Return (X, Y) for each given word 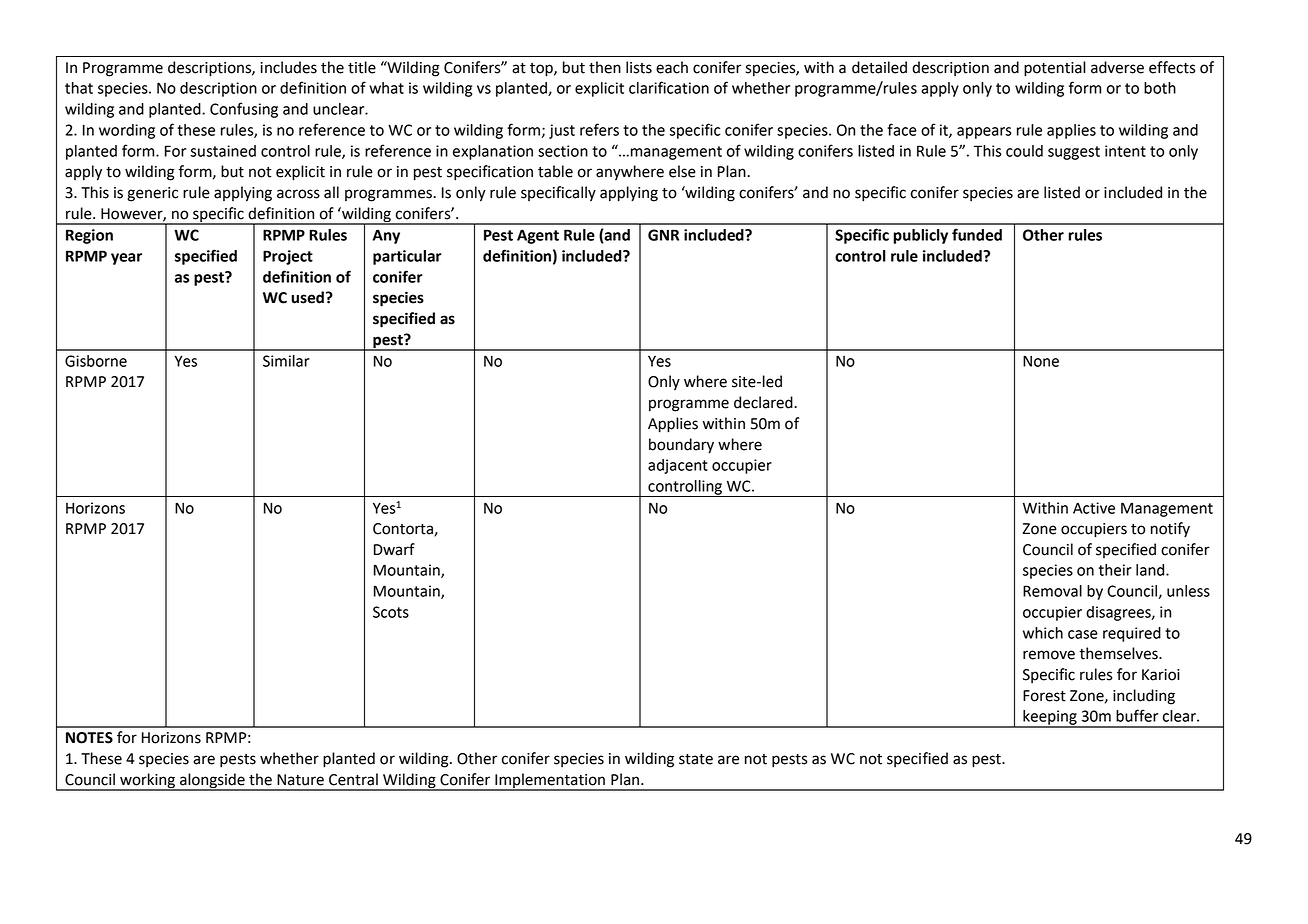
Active (1094, 508)
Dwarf (394, 549)
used (307, 297)
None (1041, 361)
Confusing (244, 110)
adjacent (678, 466)
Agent (538, 236)
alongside (212, 781)
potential (1055, 69)
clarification (669, 87)
